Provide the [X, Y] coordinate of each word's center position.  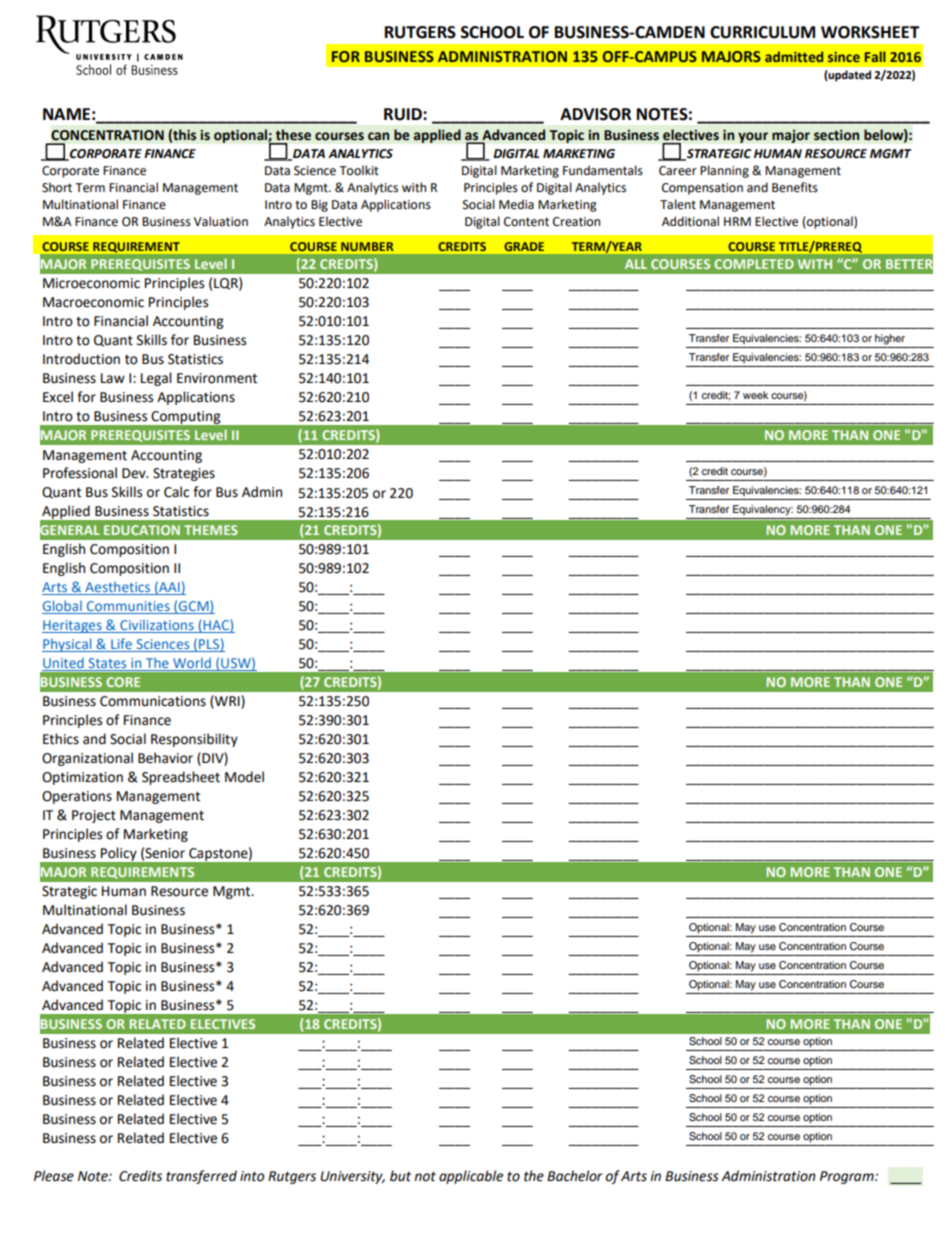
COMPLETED [754, 264]
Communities [128, 607]
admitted [794, 56]
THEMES [211, 530]
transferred [201, 1177]
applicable [471, 1177]
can [378, 136]
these [293, 135]
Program [848, 1177]
